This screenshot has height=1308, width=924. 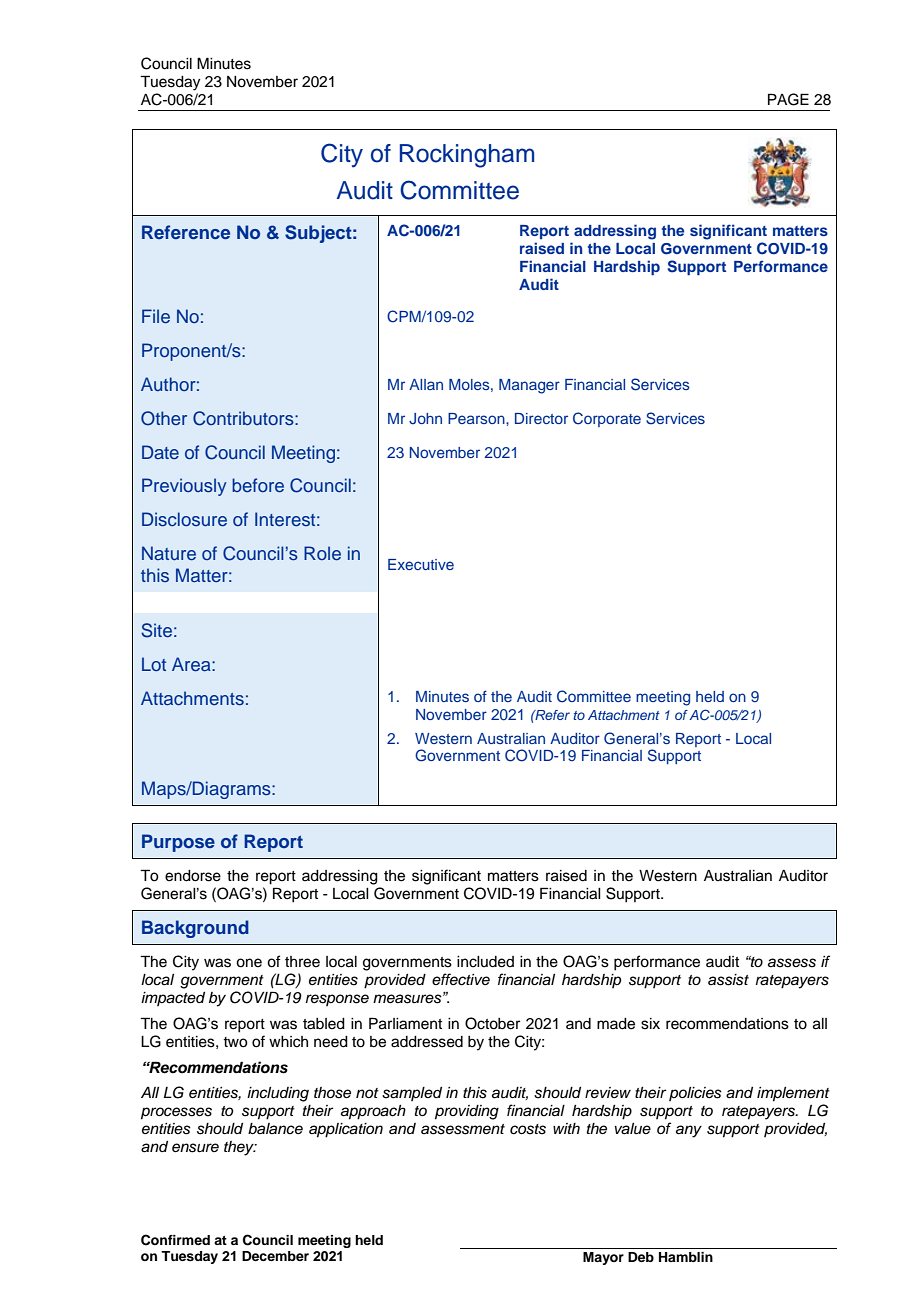 I want to click on File, so click(x=156, y=316).
